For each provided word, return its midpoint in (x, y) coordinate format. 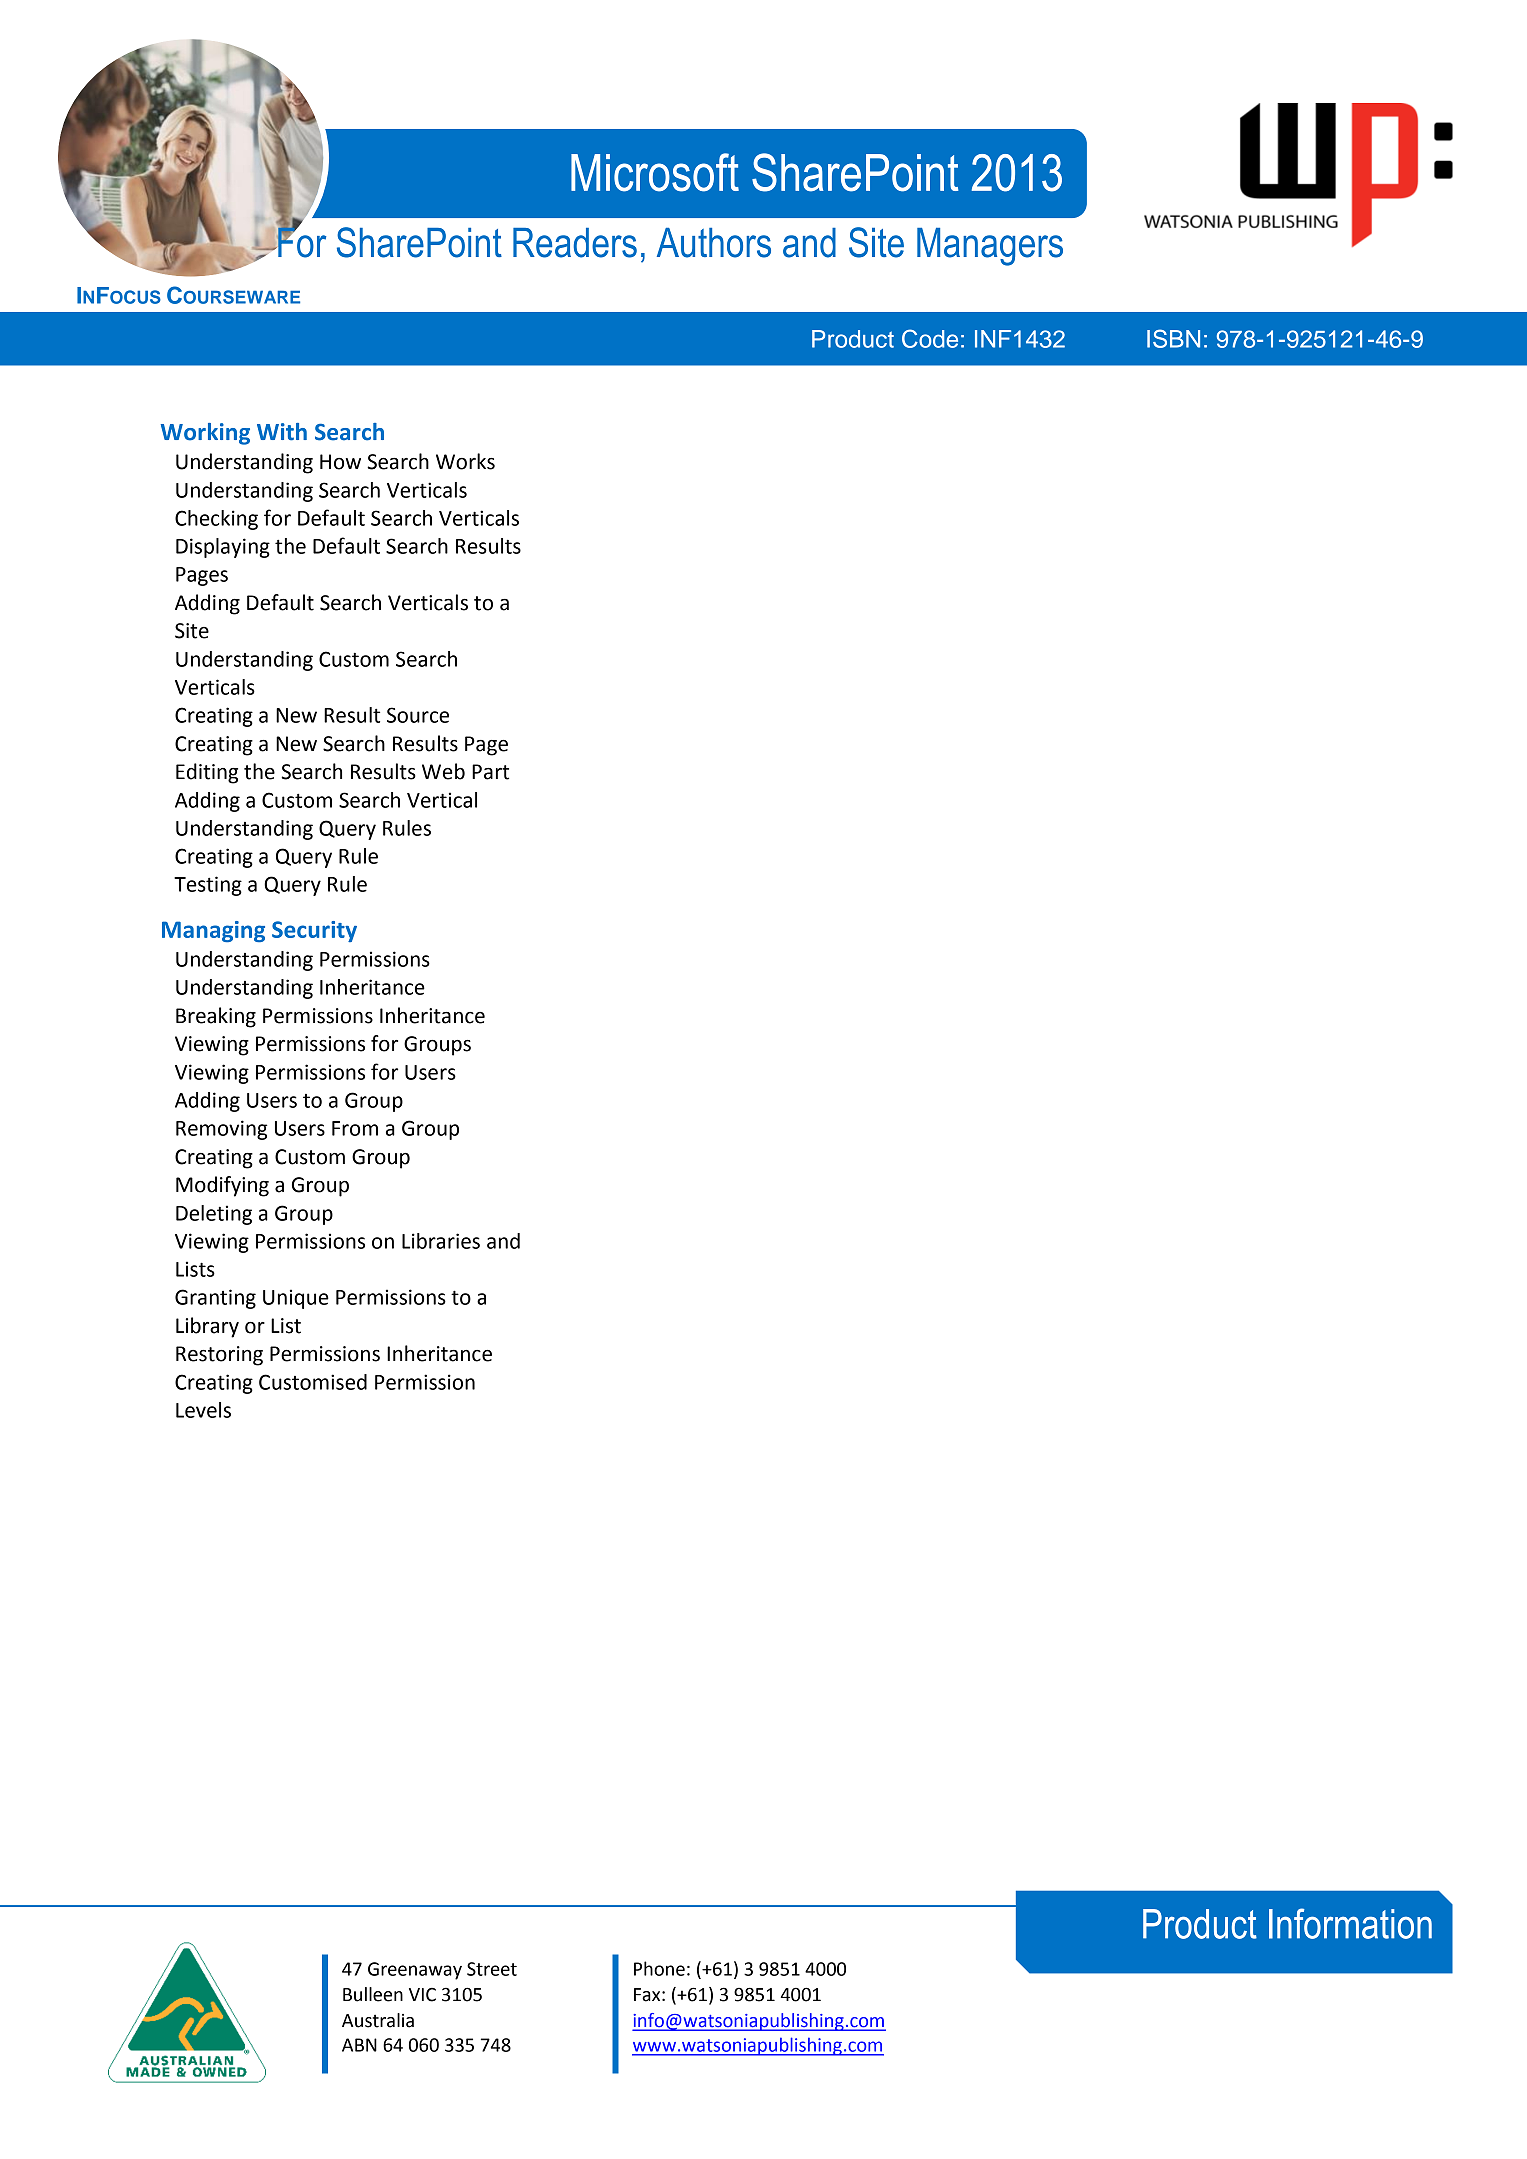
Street (492, 1969)
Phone (659, 1968)
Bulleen (373, 1994)
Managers (990, 247)
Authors (714, 243)
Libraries (441, 1241)
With (282, 432)
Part (490, 772)
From (355, 1128)
